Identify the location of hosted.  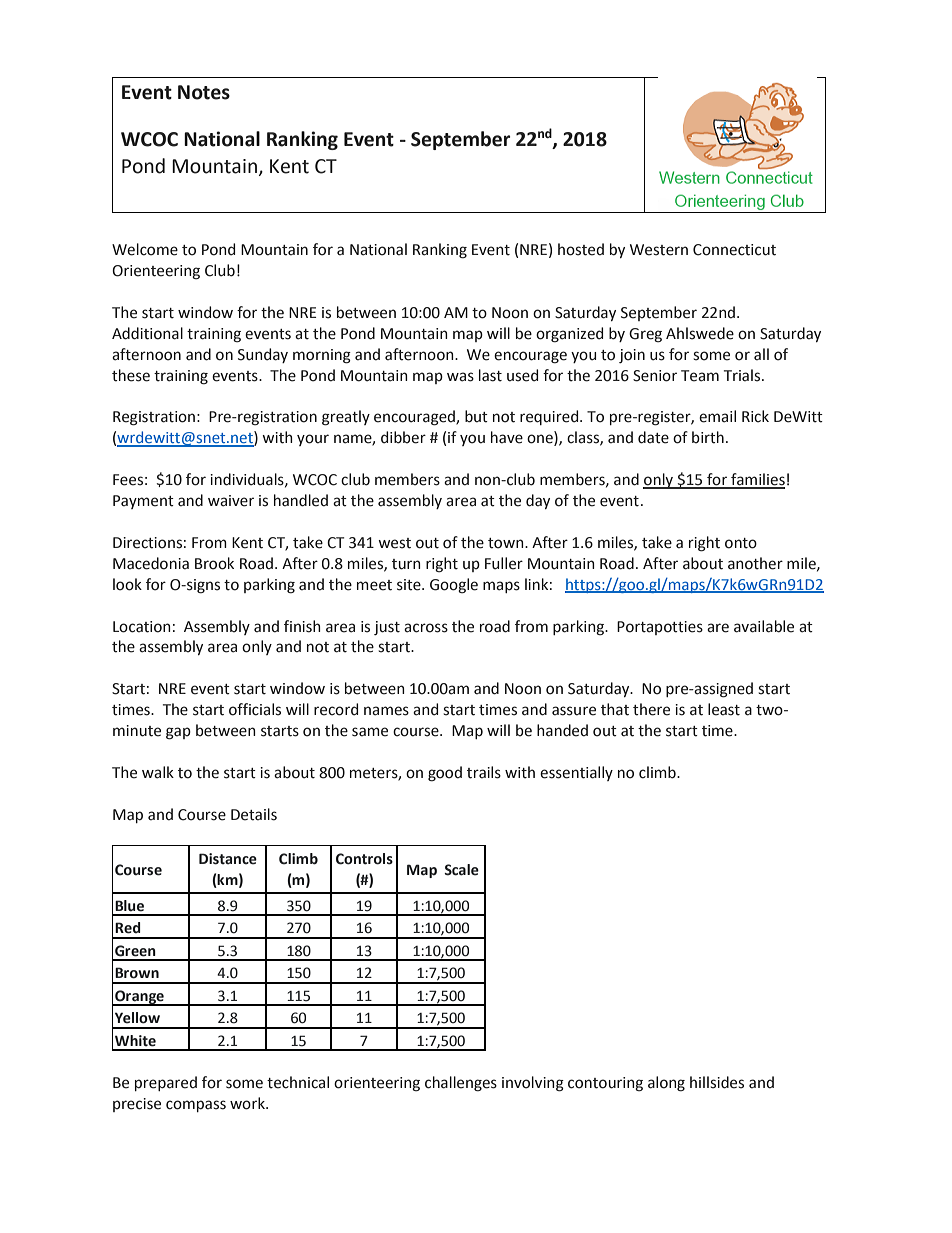
(581, 249).
